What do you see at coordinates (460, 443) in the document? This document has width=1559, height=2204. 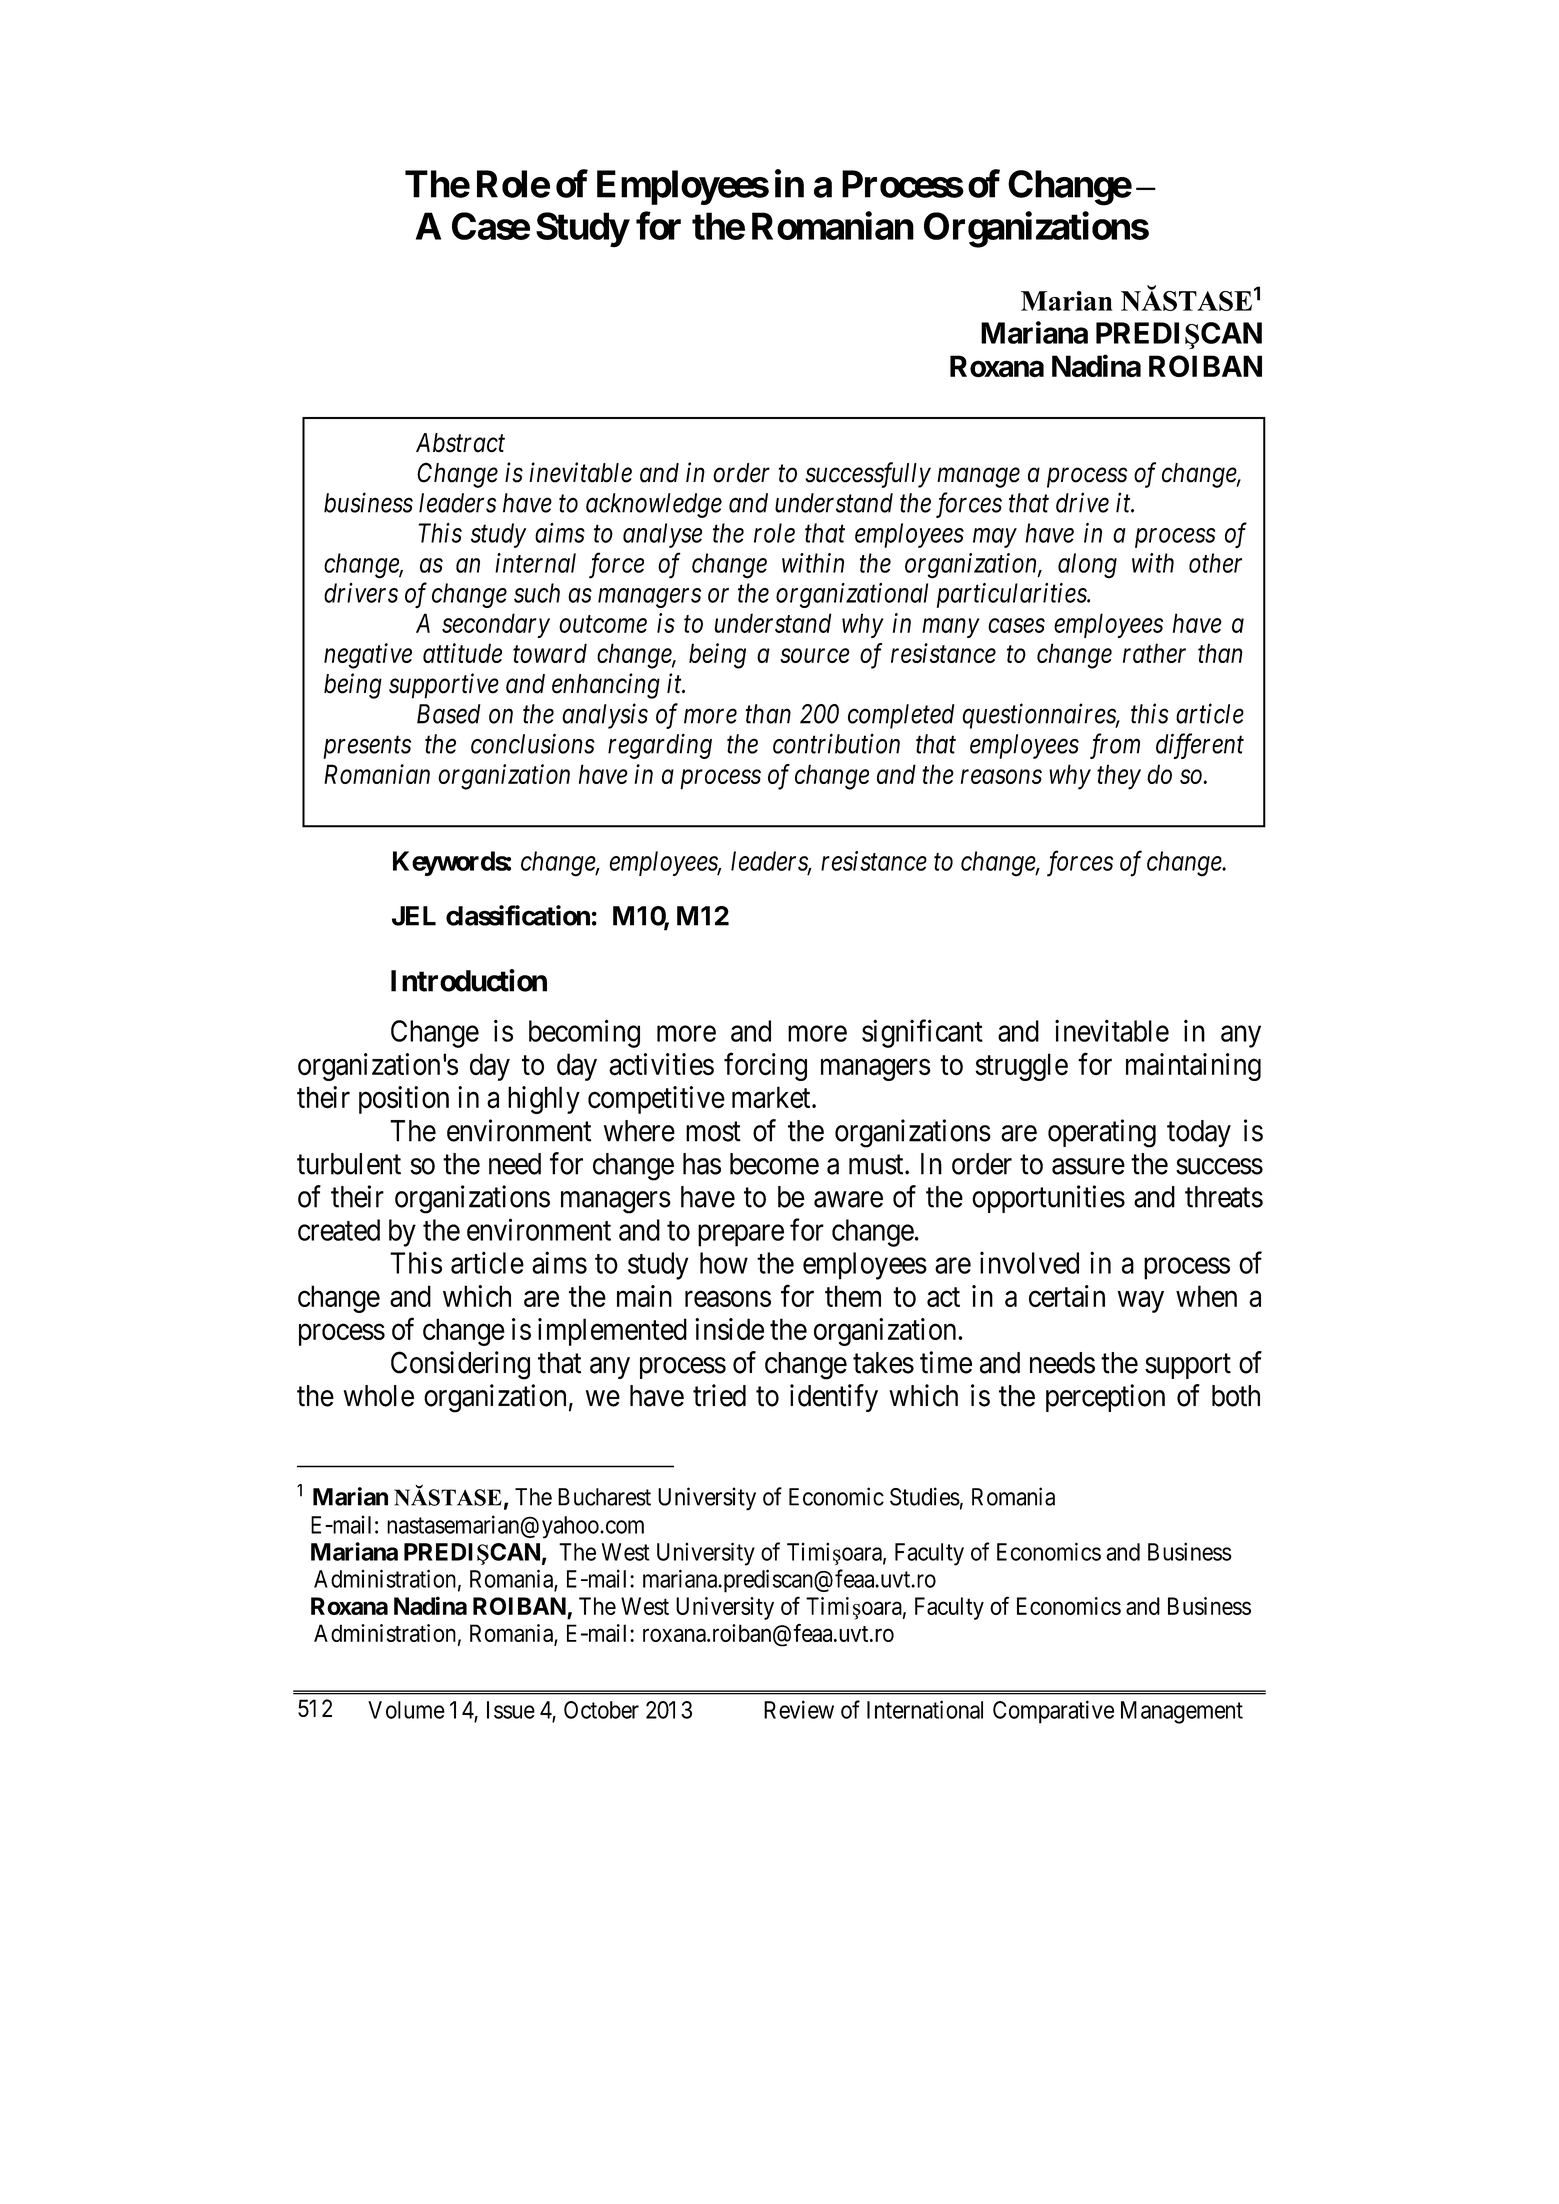 I see `Abstract` at bounding box center [460, 443].
